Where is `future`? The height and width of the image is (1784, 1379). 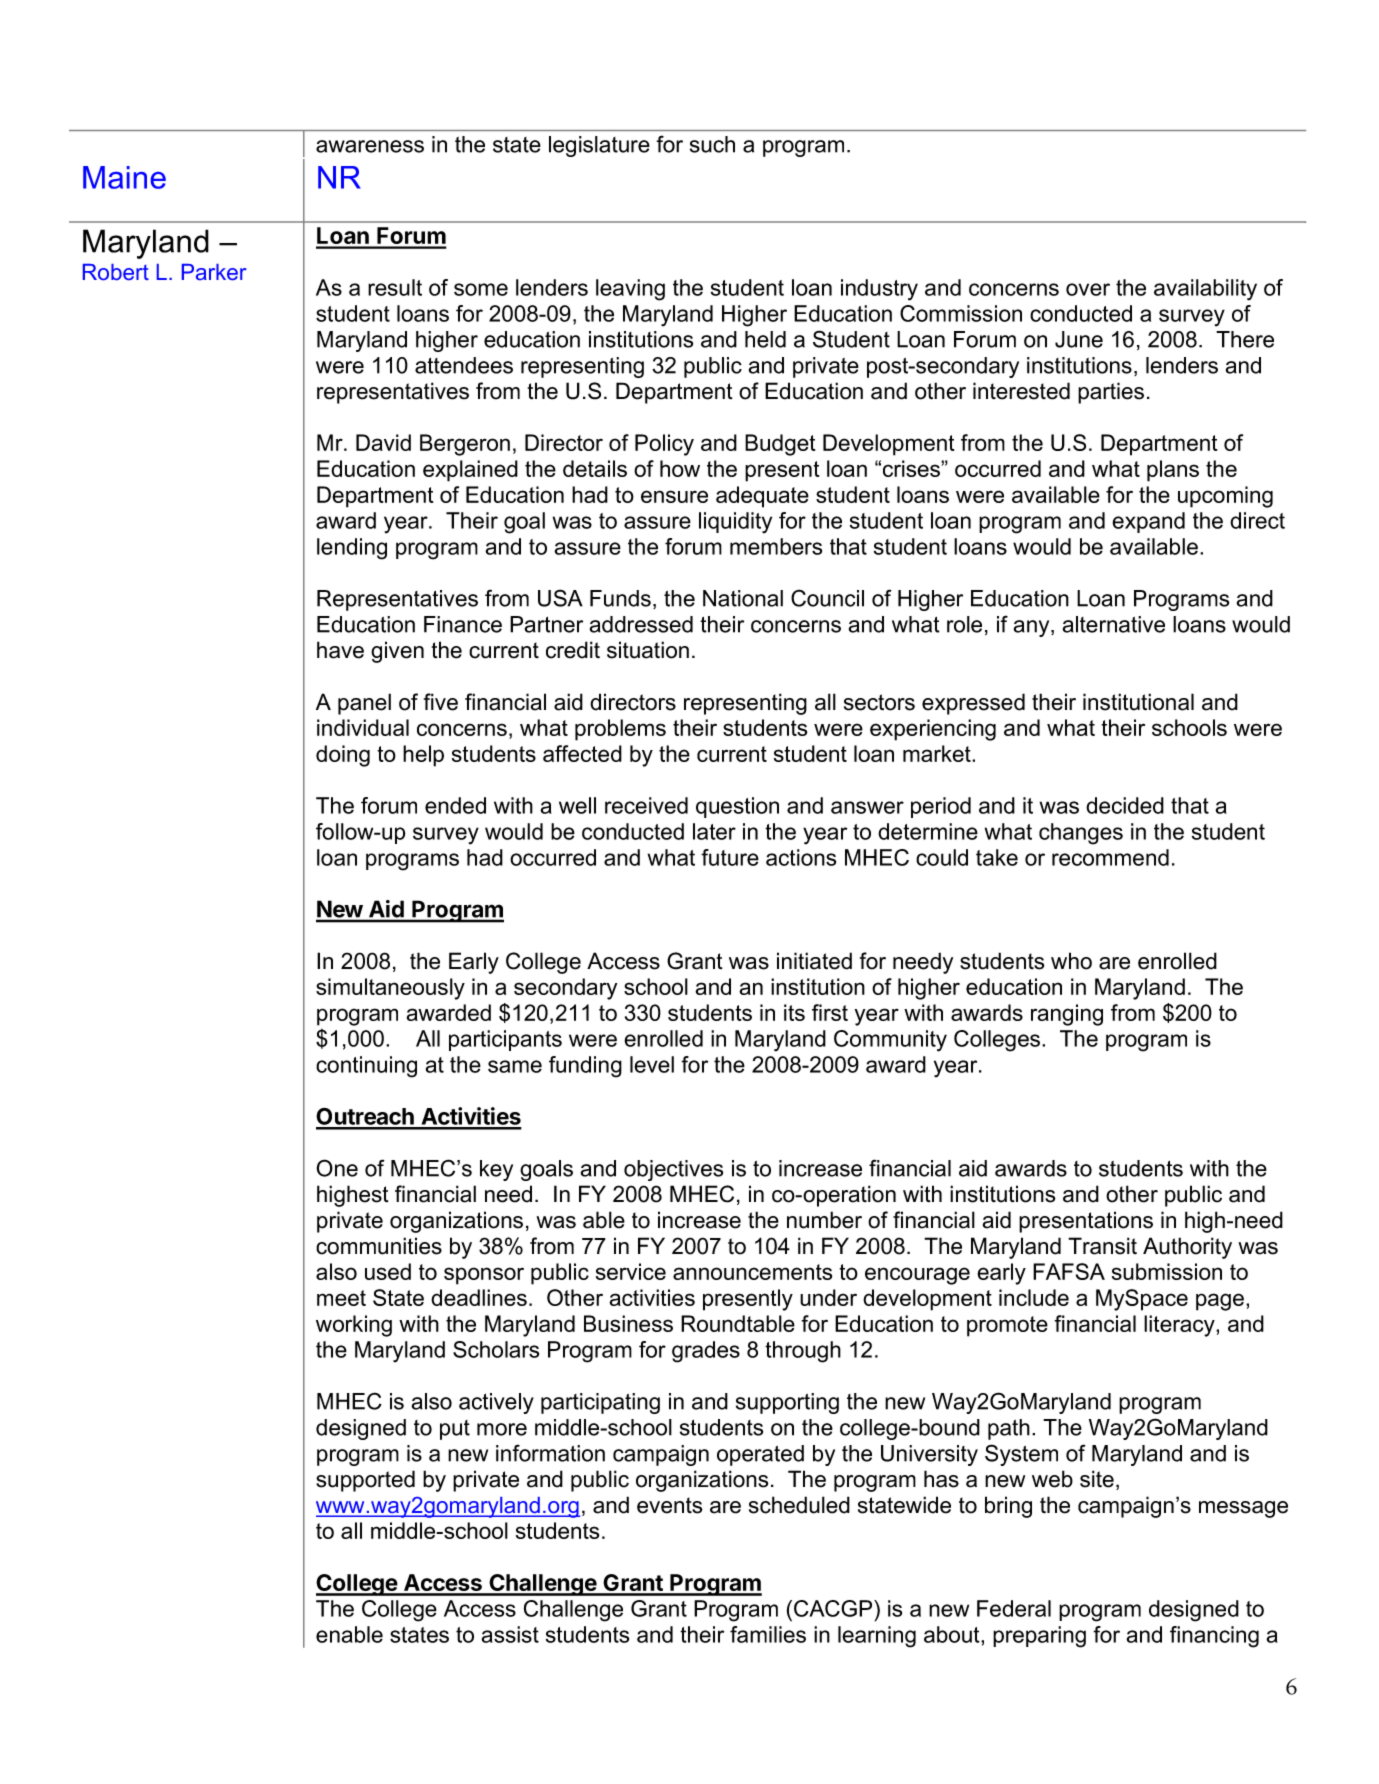
future is located at coordinates (730, 857).
